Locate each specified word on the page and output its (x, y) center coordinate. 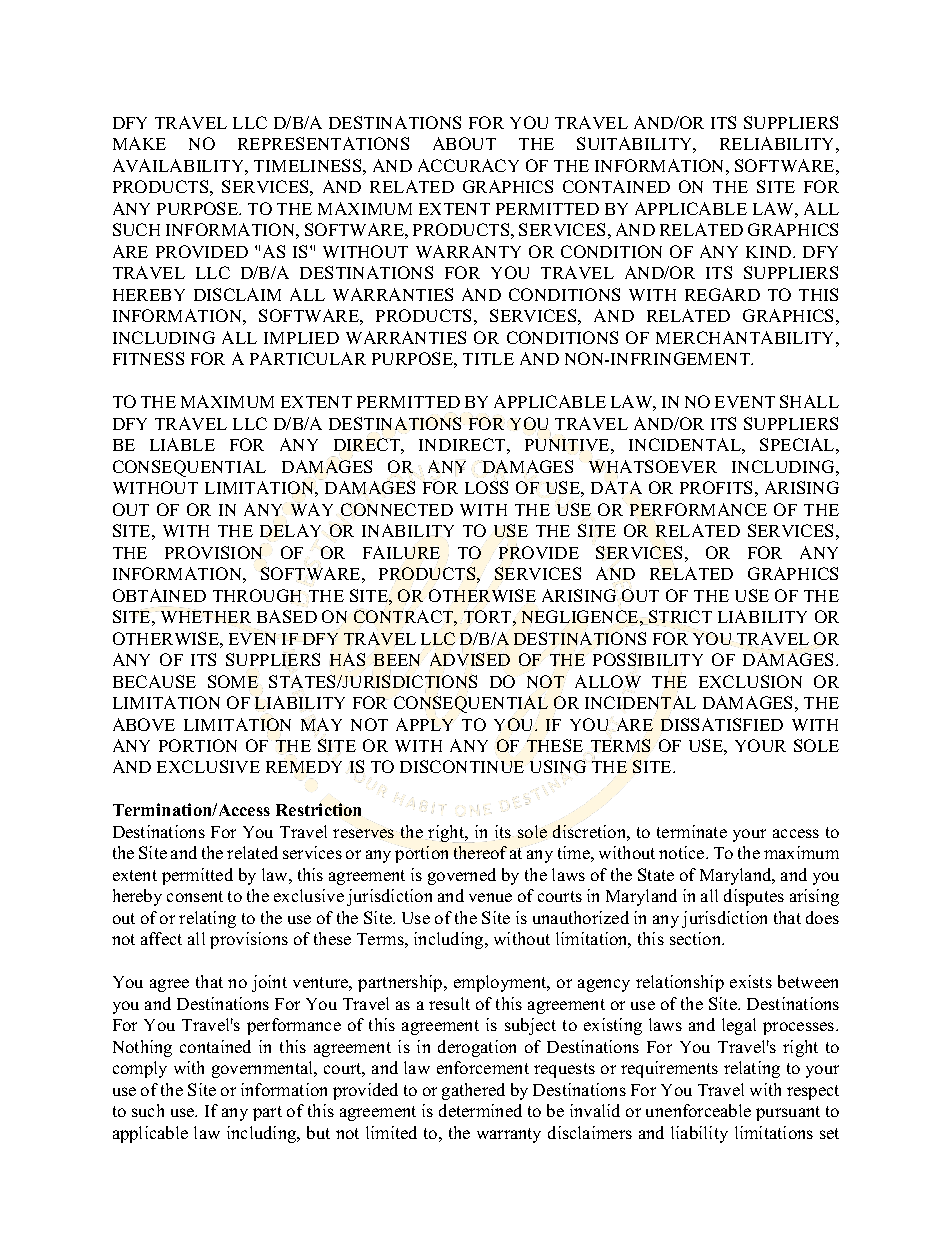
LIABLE (182, 444)
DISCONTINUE (462, 766)
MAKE (139, 143)
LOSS (486, 487)
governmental (264, 1069)
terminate (692, 831)
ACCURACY (468, 165)
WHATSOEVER (653, 466)
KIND (770, 252)
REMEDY (304, 767)
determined (480, 1110)
